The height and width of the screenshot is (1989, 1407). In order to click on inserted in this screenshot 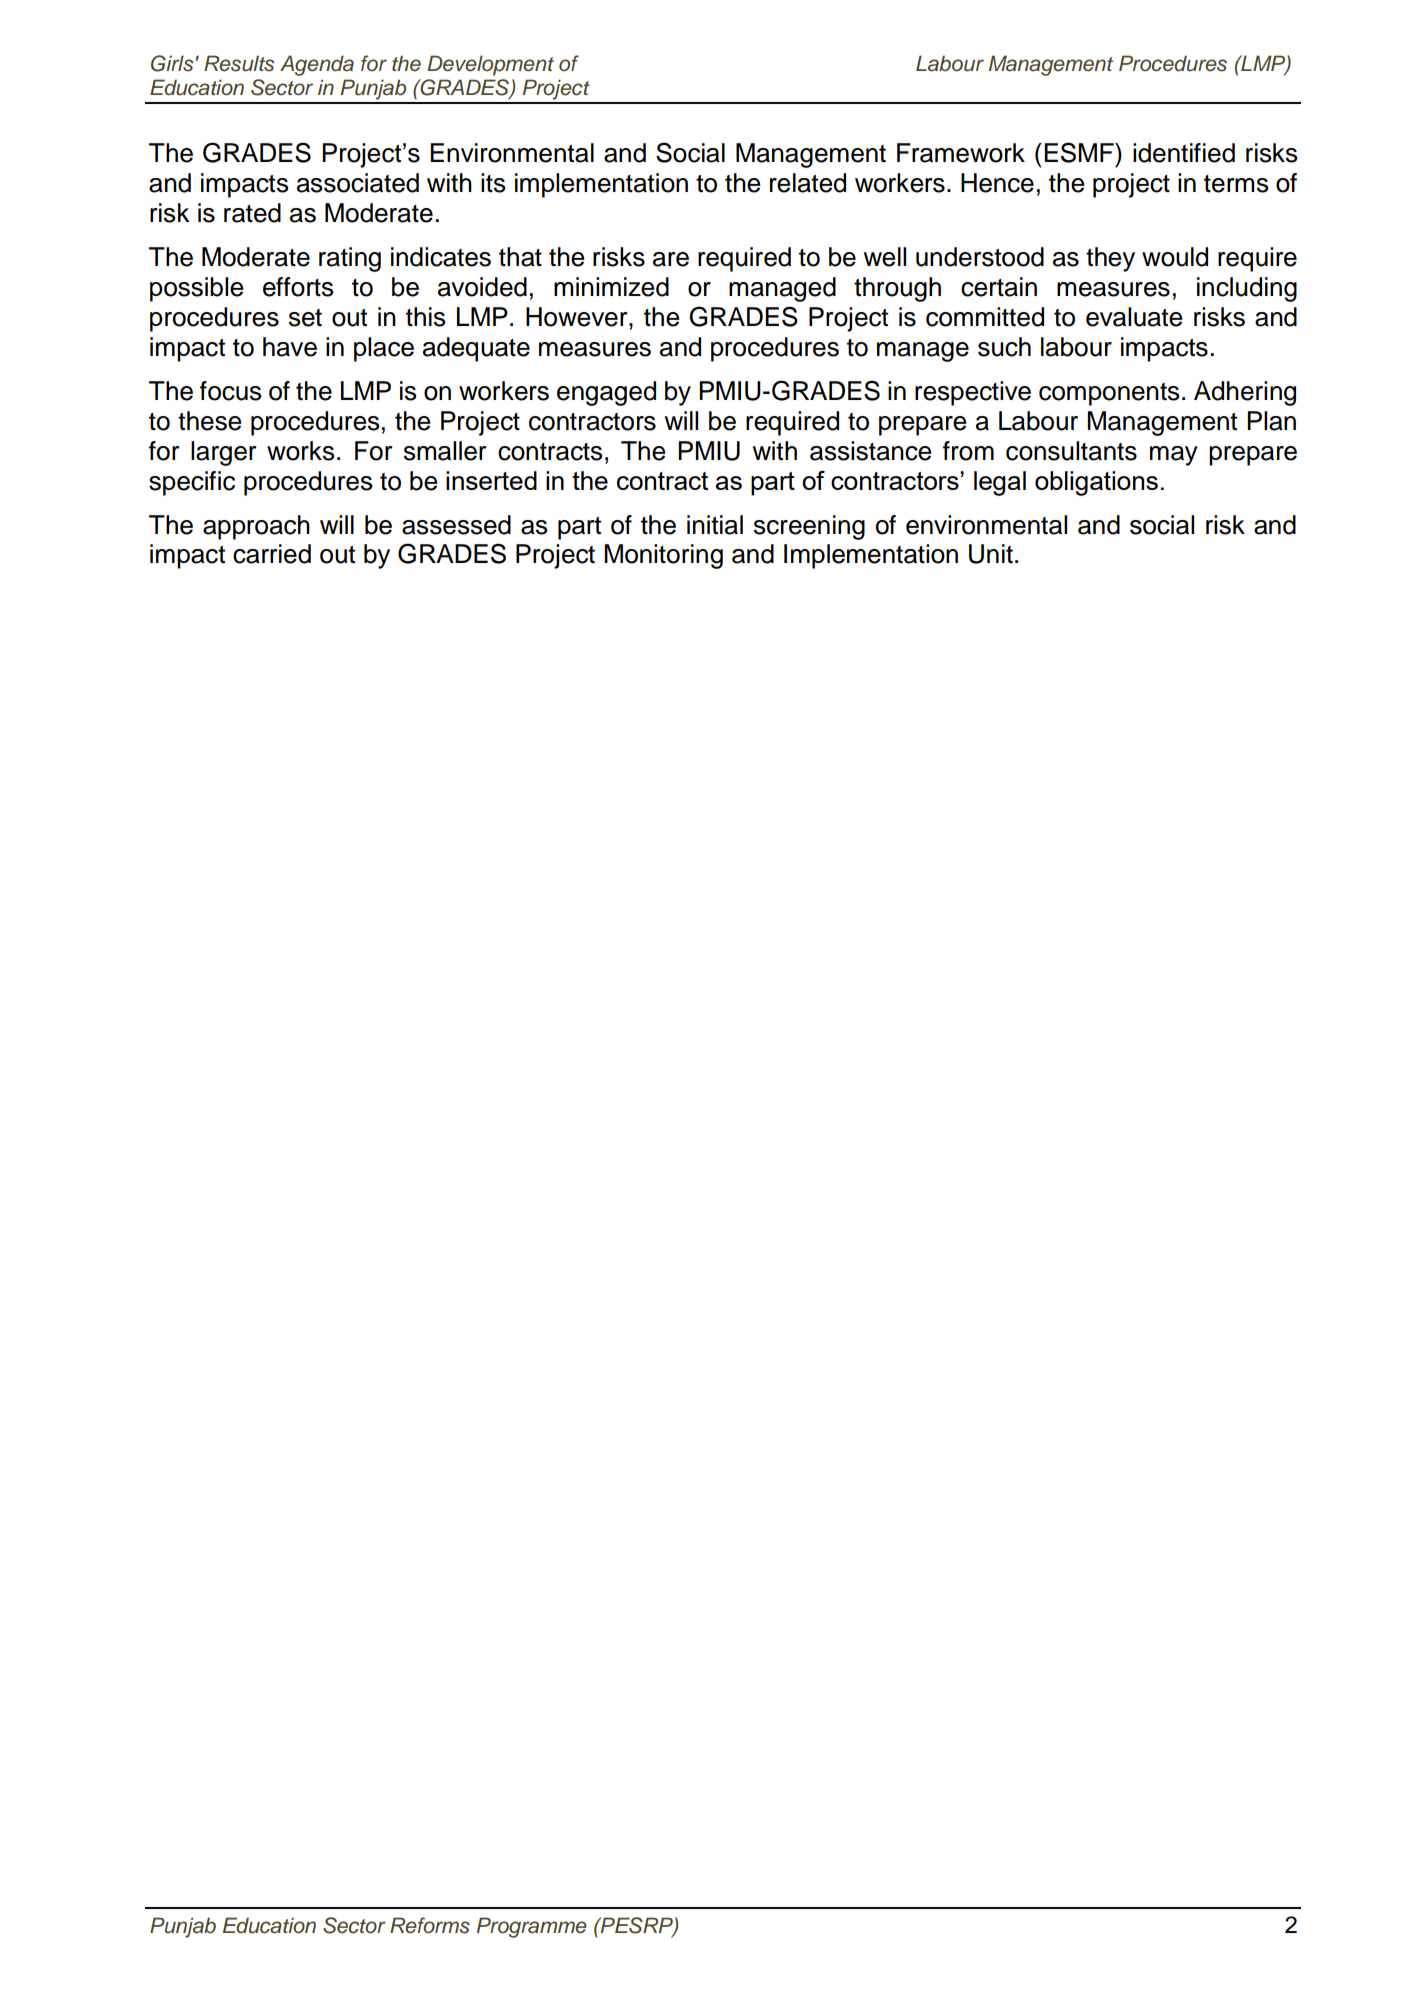, I will do `click(491, 480)`.
